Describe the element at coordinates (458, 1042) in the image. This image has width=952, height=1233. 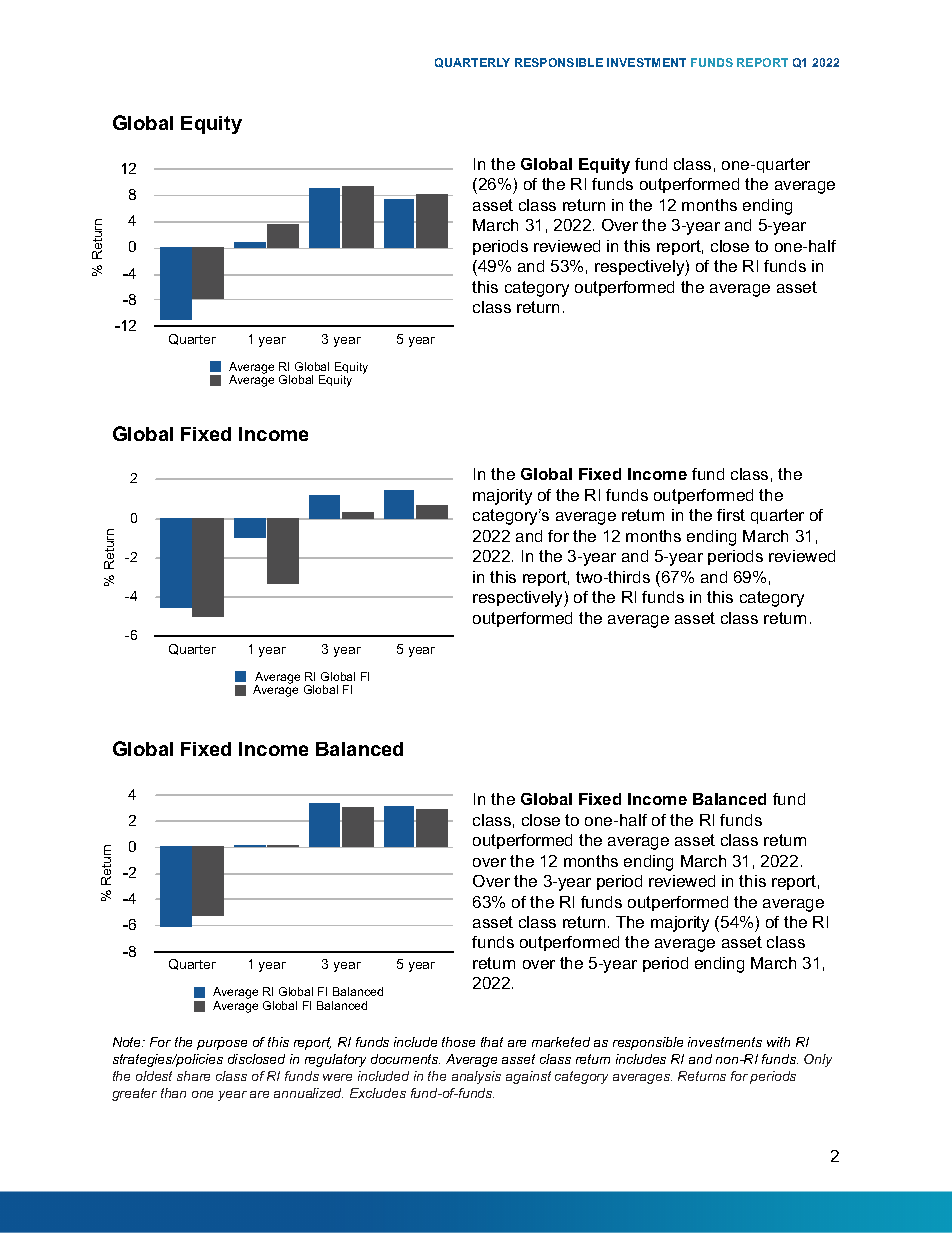
I see `those` at that location.
